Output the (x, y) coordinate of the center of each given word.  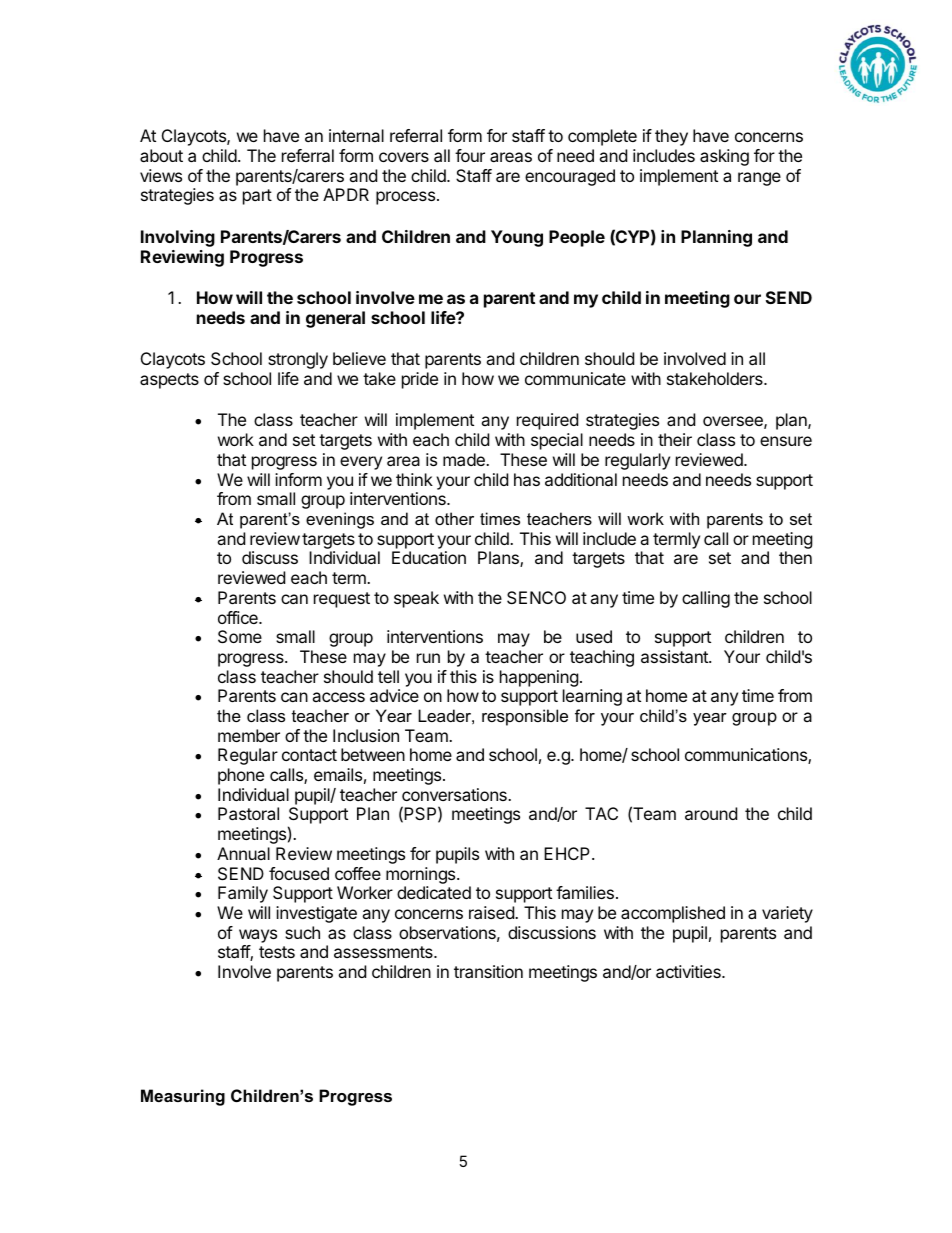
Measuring (183, 1097)
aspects (169, 381)
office (239, 617)
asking (724, 157)
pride (420, 380)
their (675, 439)
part (257, 197)
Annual (243, 853)
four (470, 155)
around (711, 813)
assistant (675, 656)
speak (416, 599)
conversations (455, 794)
